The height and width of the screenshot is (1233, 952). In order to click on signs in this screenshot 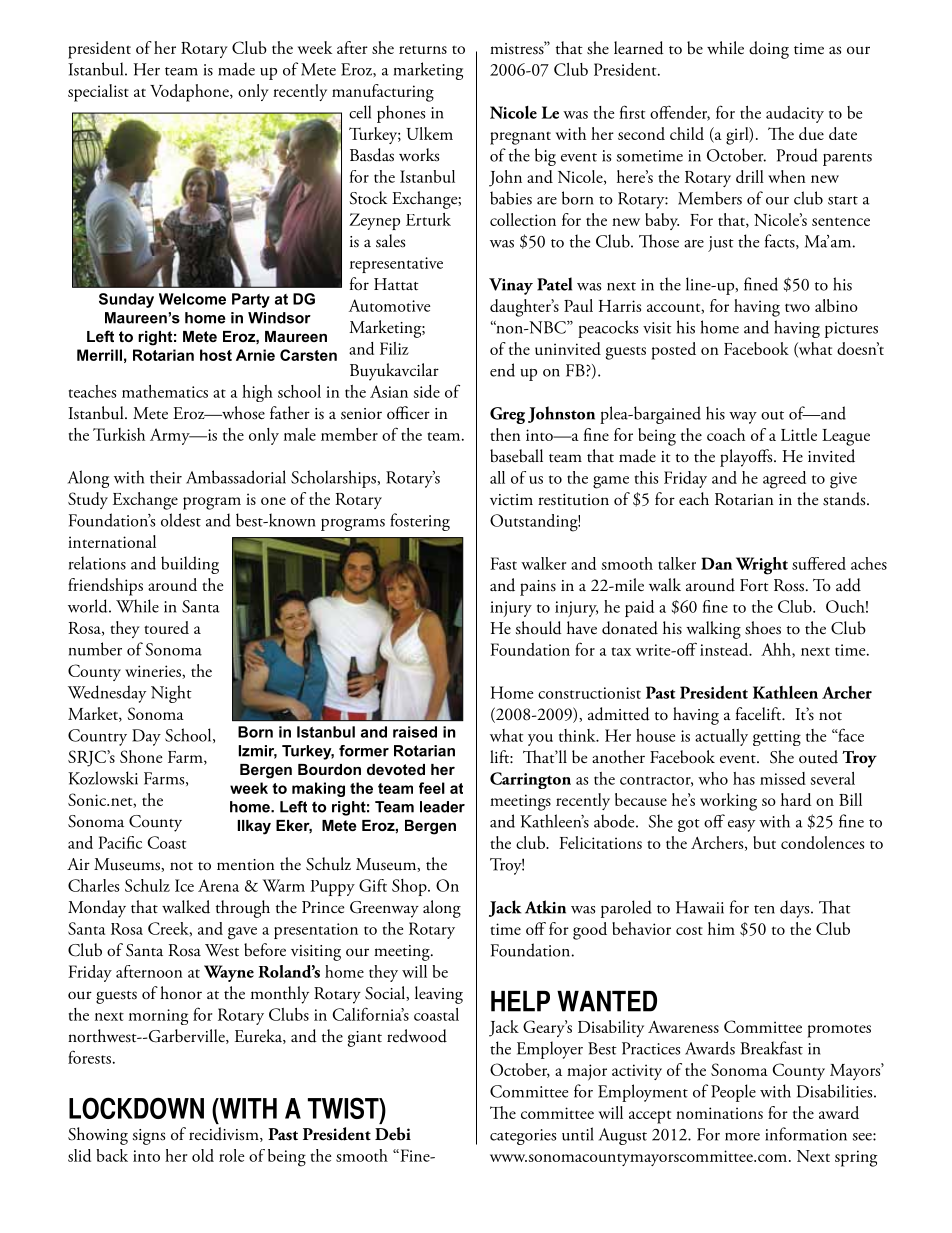, I will do `click(148, 1137)`.
